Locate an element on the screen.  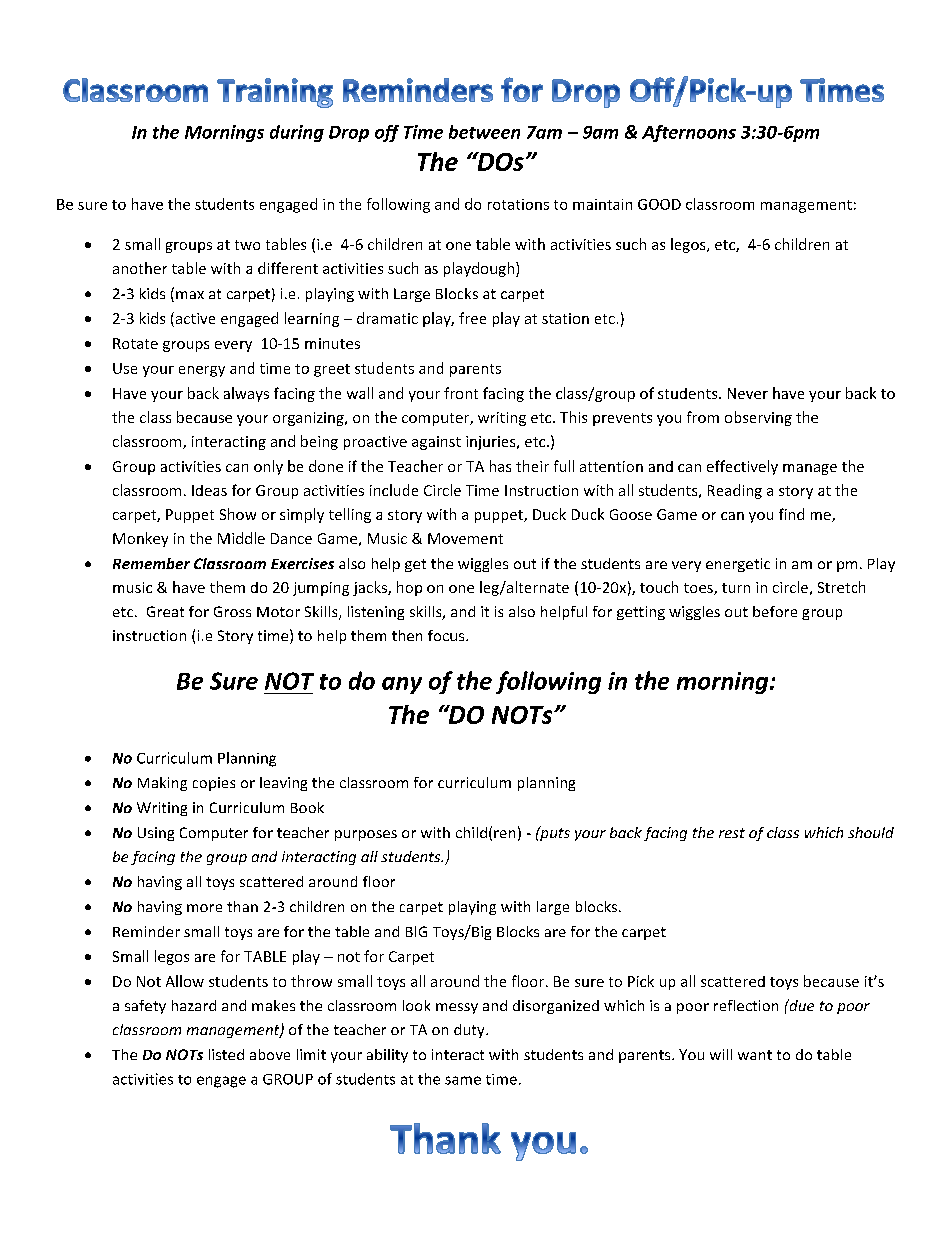
want is located at coordinates (755, 1055).
